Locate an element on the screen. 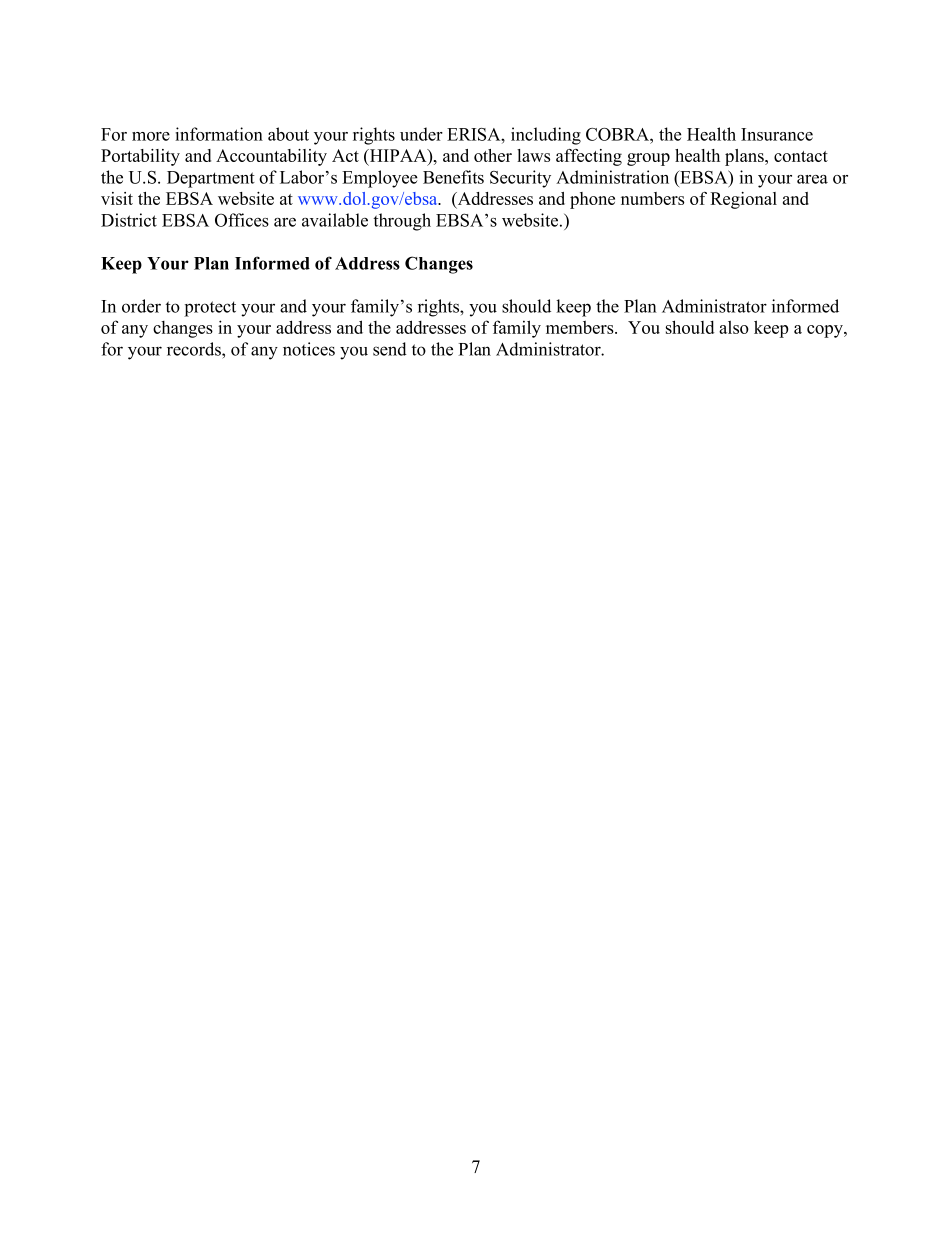 The width and height of the screenshot is (952, 1233). Regional is located at coordinates (743, 200).
